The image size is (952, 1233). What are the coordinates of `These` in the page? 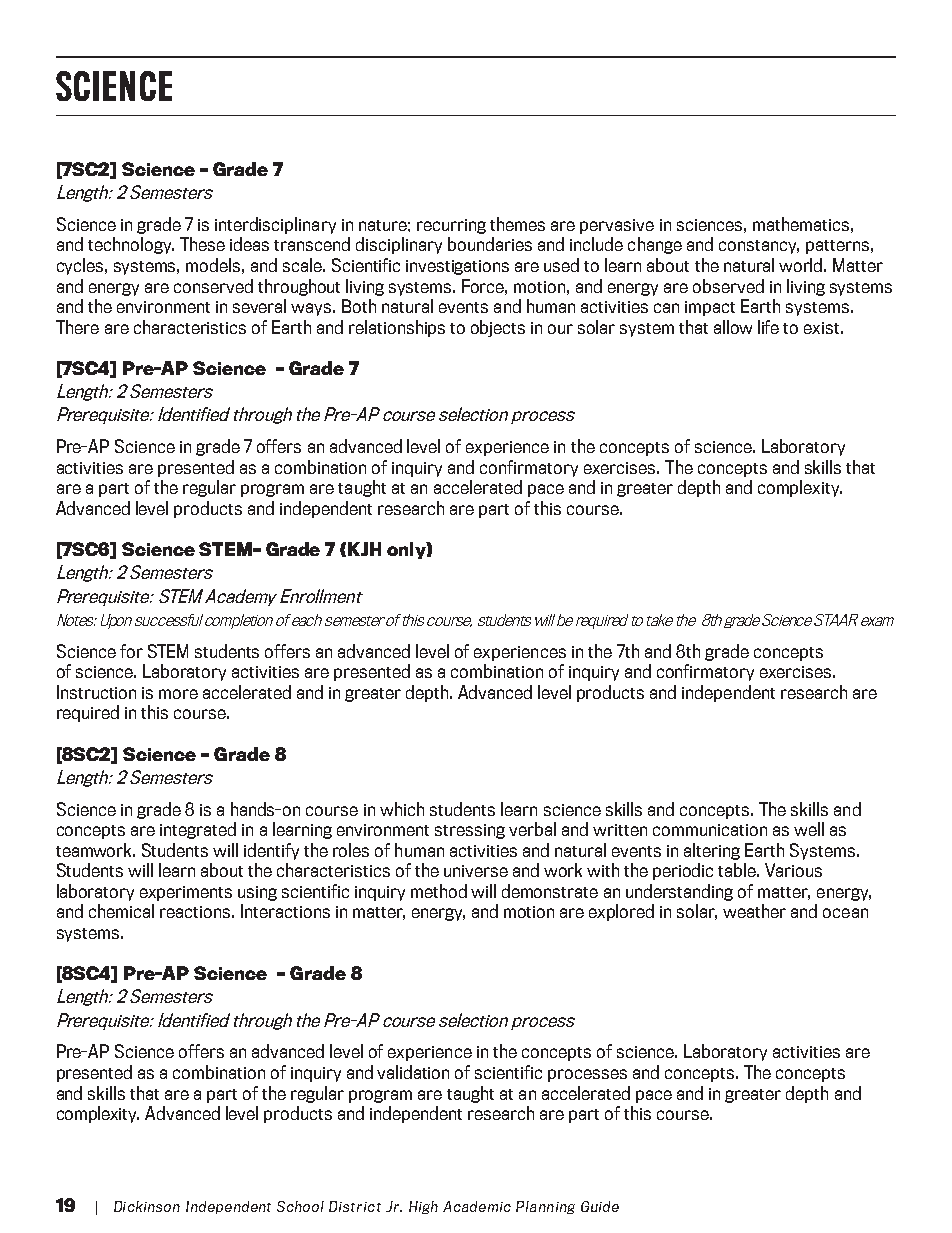 It's located at (202, 244).
